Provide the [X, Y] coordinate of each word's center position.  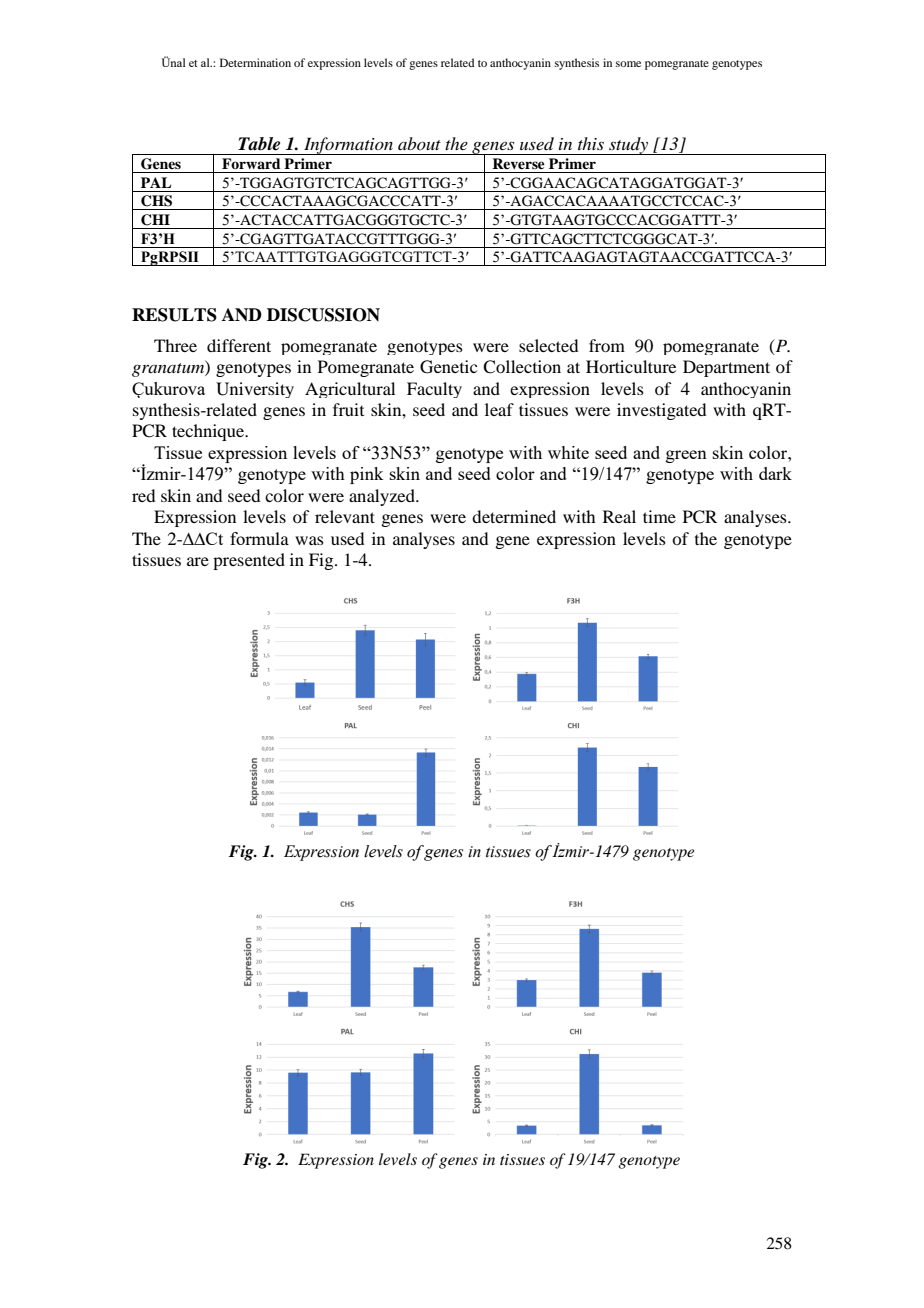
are [198, 561]
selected [548, 345]
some [628, 64]
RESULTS [174, 315]
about [419, 143]
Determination [255, 62]
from [607, 345]
